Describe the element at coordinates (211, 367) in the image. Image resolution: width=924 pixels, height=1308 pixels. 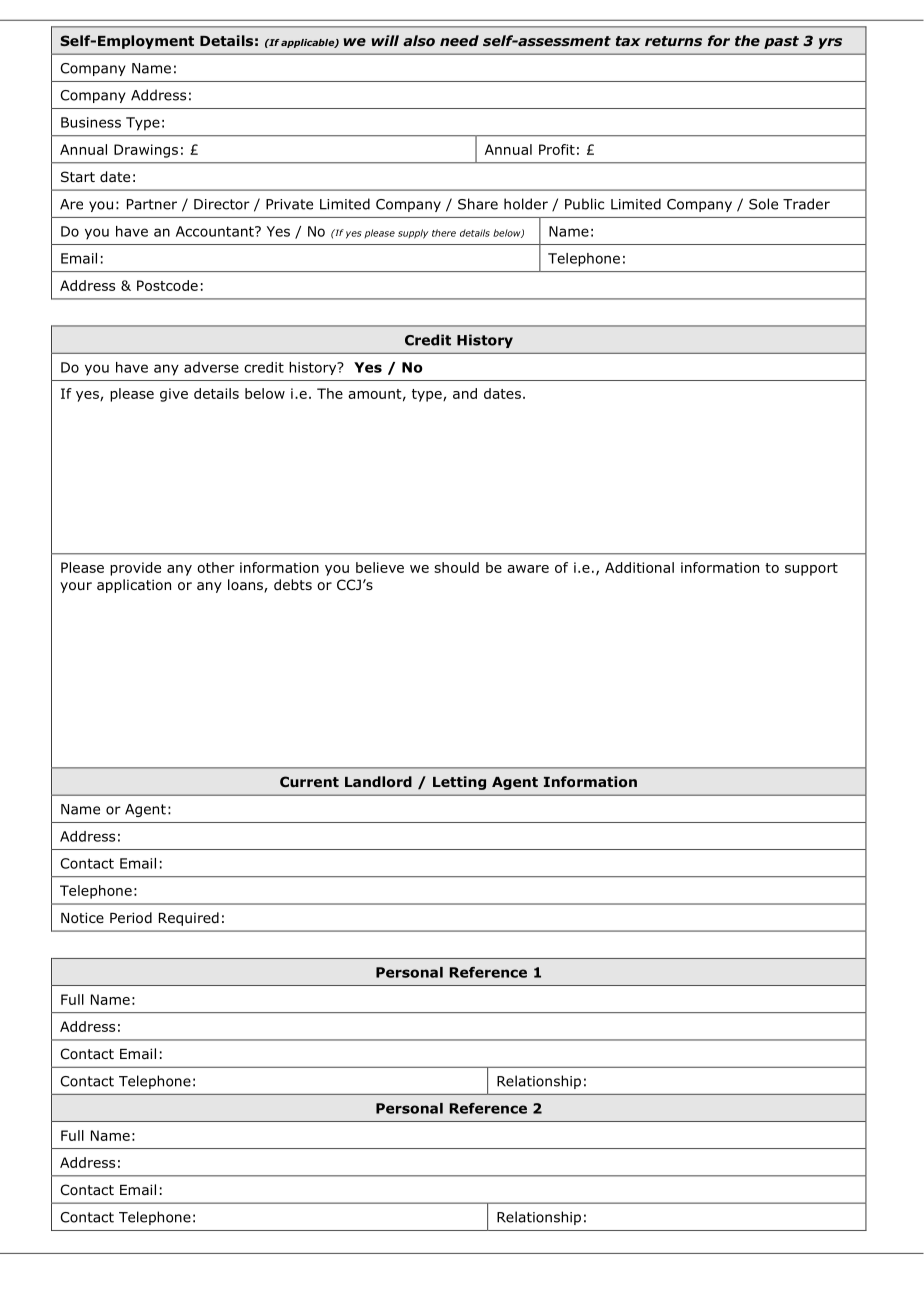
I see `adverse` at that location.
